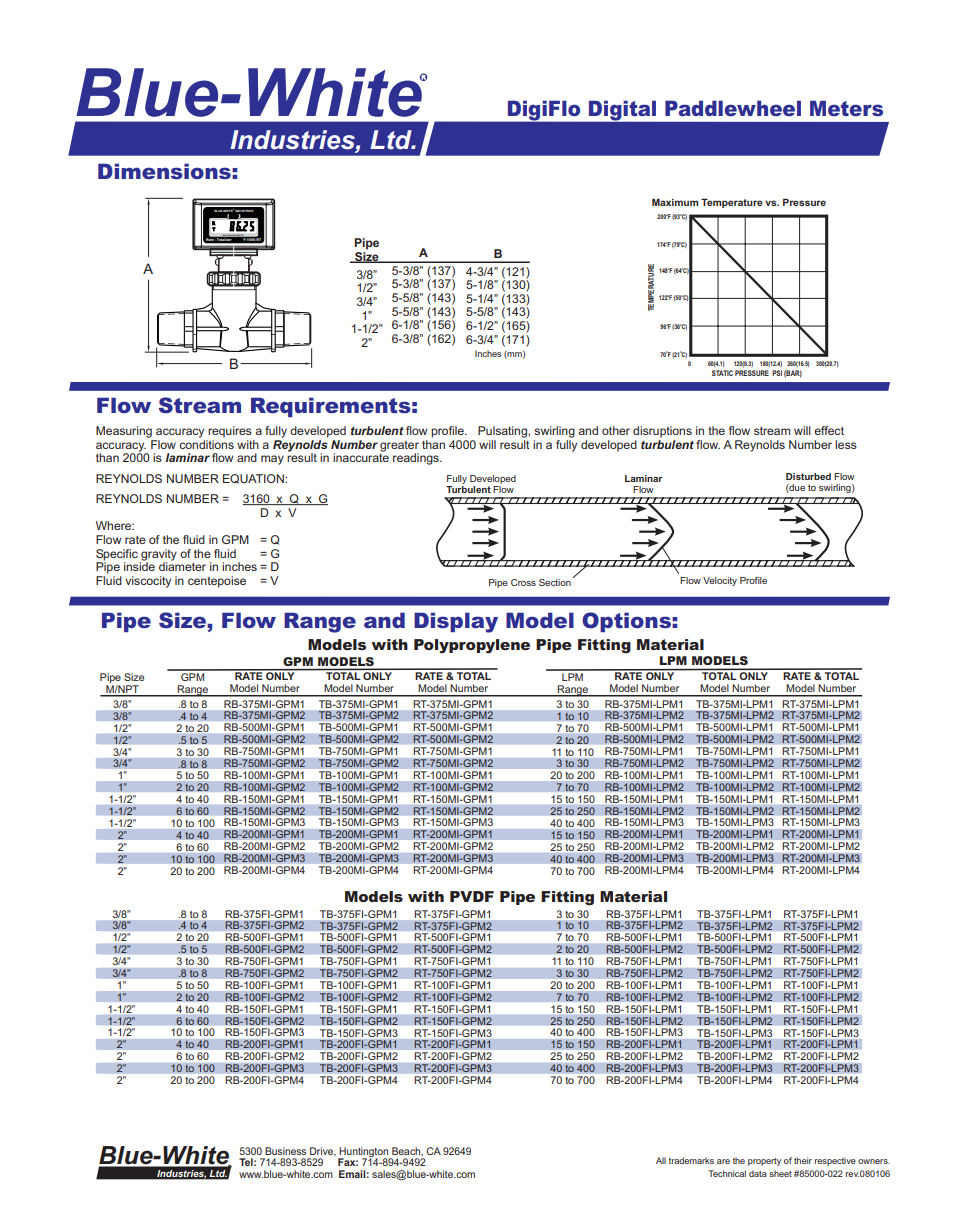  Describe the element at coordinates (808, 476) in the page. I see `Disturbed` at that location.
